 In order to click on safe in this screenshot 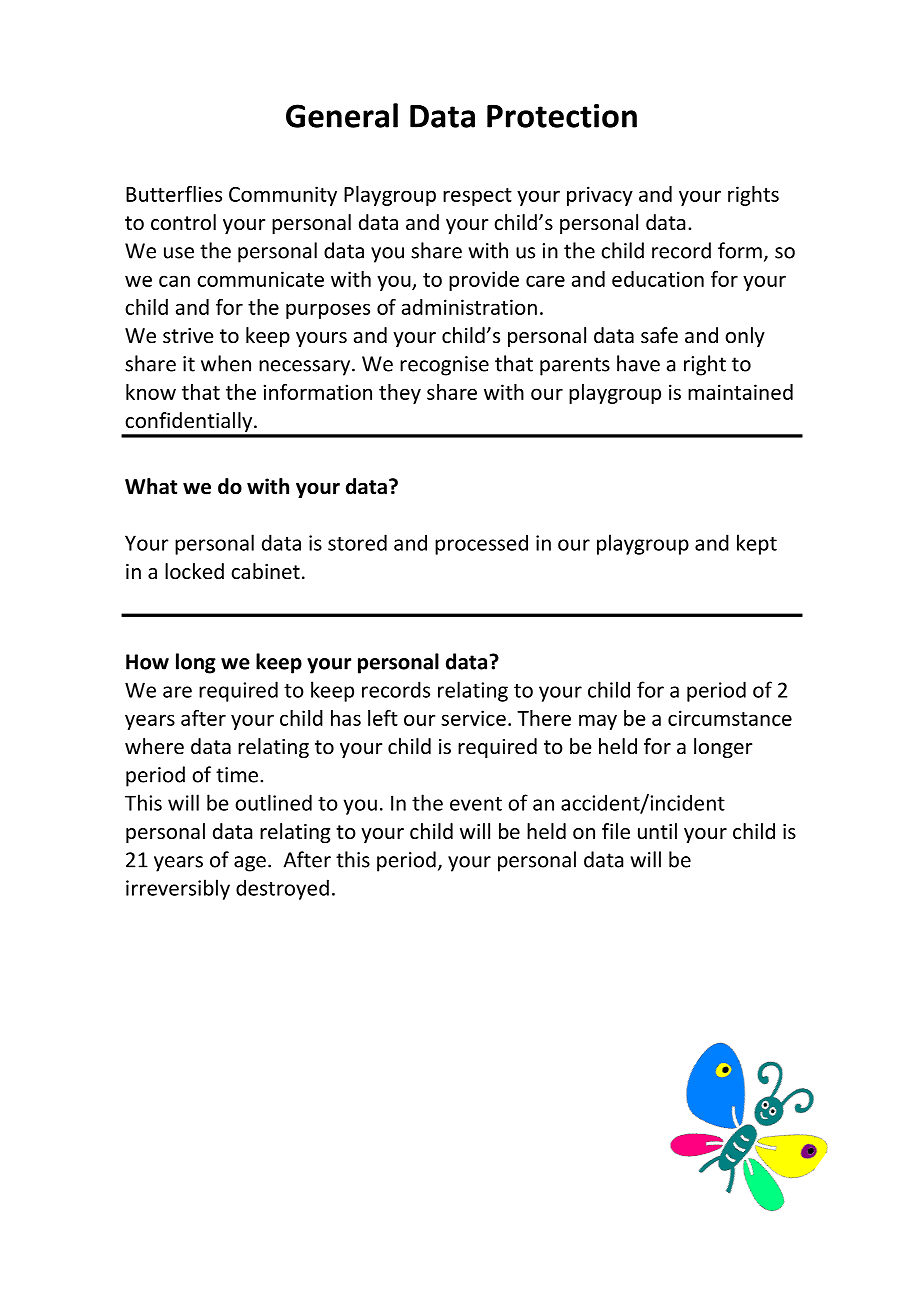, I will do `click(659, 335)`.
